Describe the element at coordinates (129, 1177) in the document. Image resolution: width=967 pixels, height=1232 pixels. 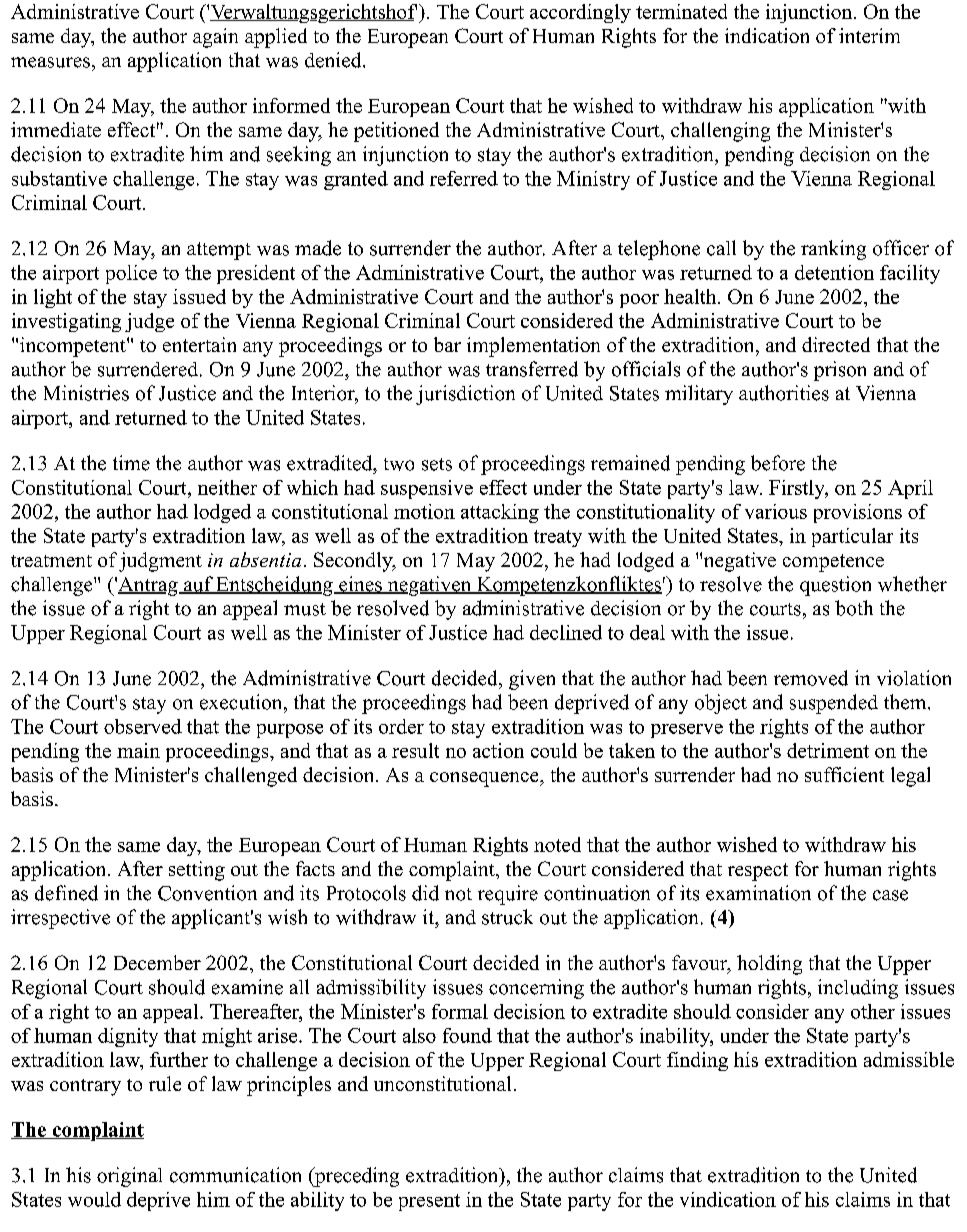
I see `original` at that location.
